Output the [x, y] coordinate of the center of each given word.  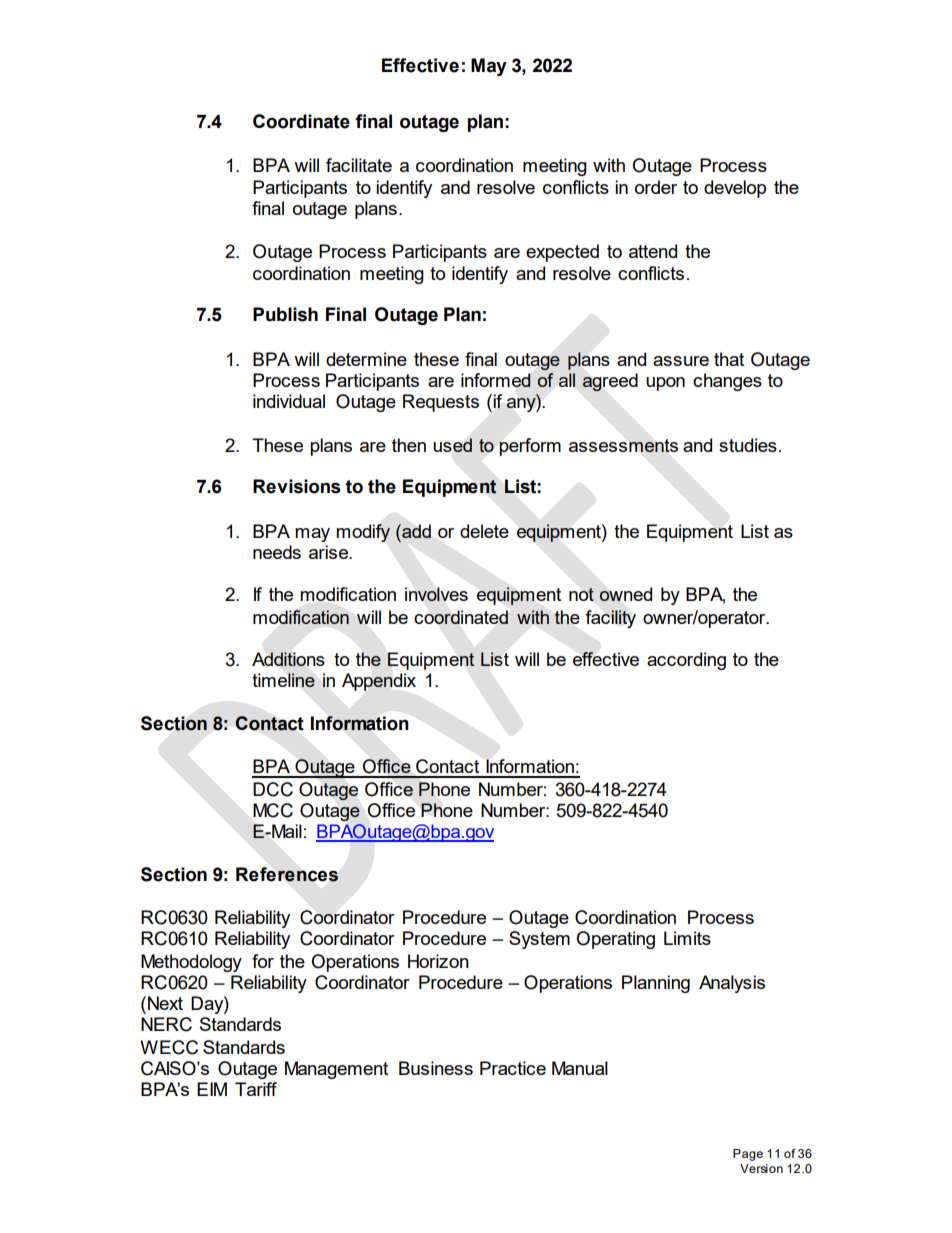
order [656, 187]
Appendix [379, 682]
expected [562, 253]
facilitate [359, 165]
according [686, 661]
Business [436, 1068]
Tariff [256, 1089]
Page [748, 1155]
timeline [283, 680]
